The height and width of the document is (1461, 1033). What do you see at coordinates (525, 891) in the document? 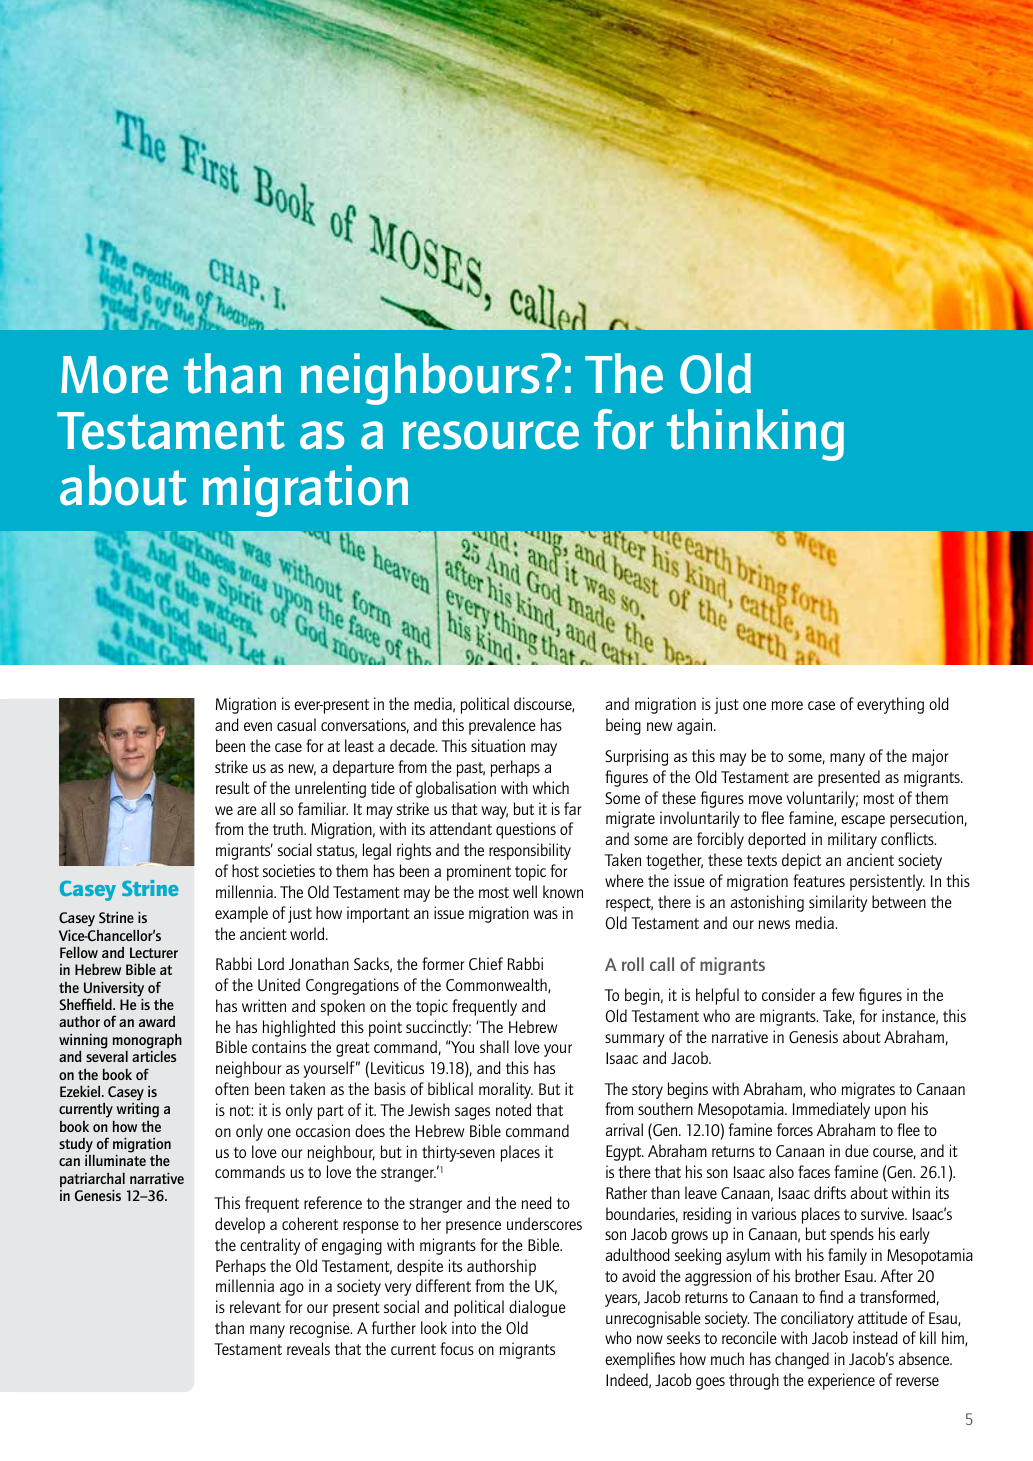
I see `well` at bounding box center [525, 891].
